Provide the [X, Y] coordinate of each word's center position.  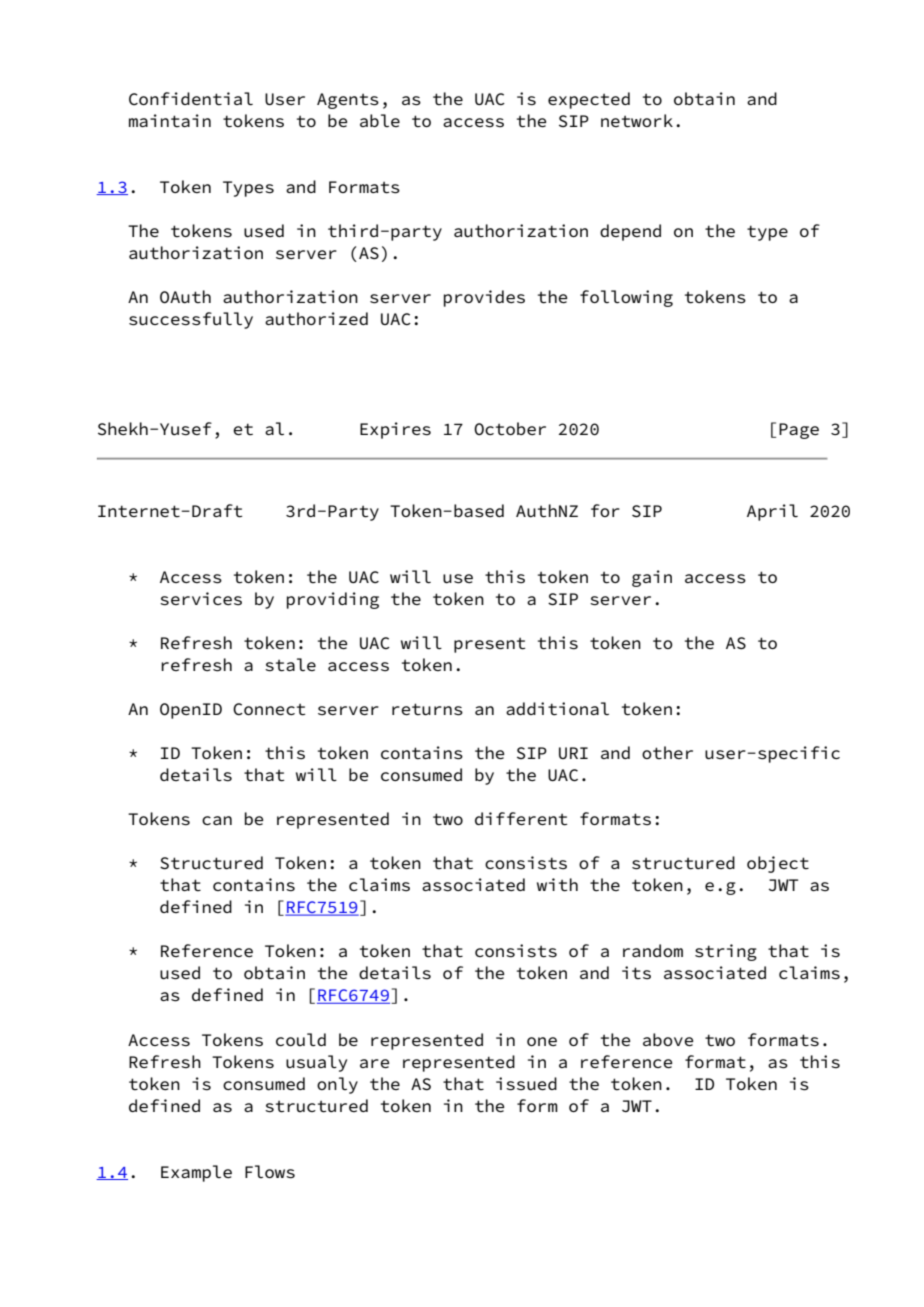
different [521, 819]
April [772, 512]
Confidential [191, 99]
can [217, 820]
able [380, 120]
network [637, 121]
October [510, 429]
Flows [270, 1172]
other [667, 752]
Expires [395, 430]
